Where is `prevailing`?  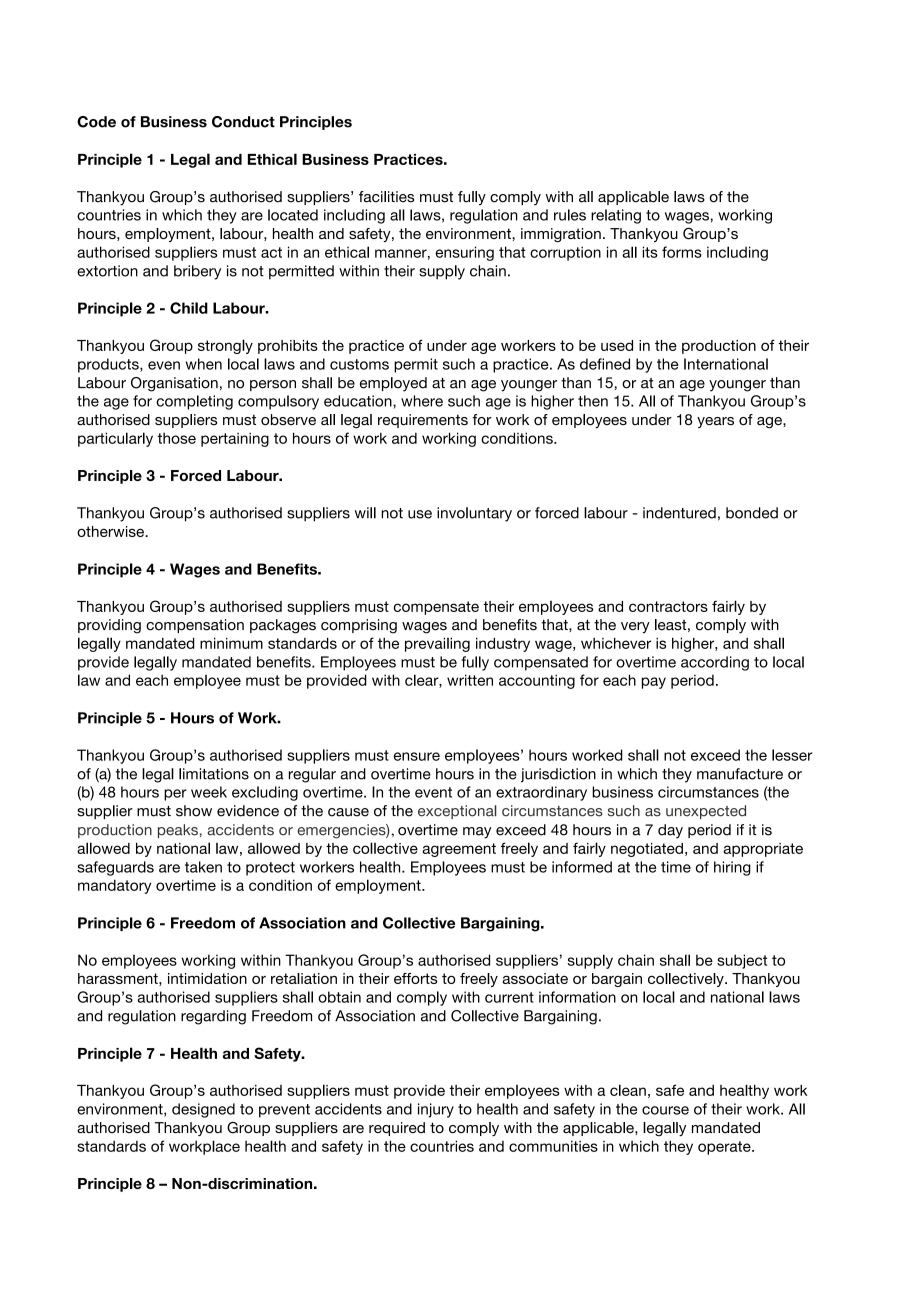 prevailing is located at coordinates (437, 644).
